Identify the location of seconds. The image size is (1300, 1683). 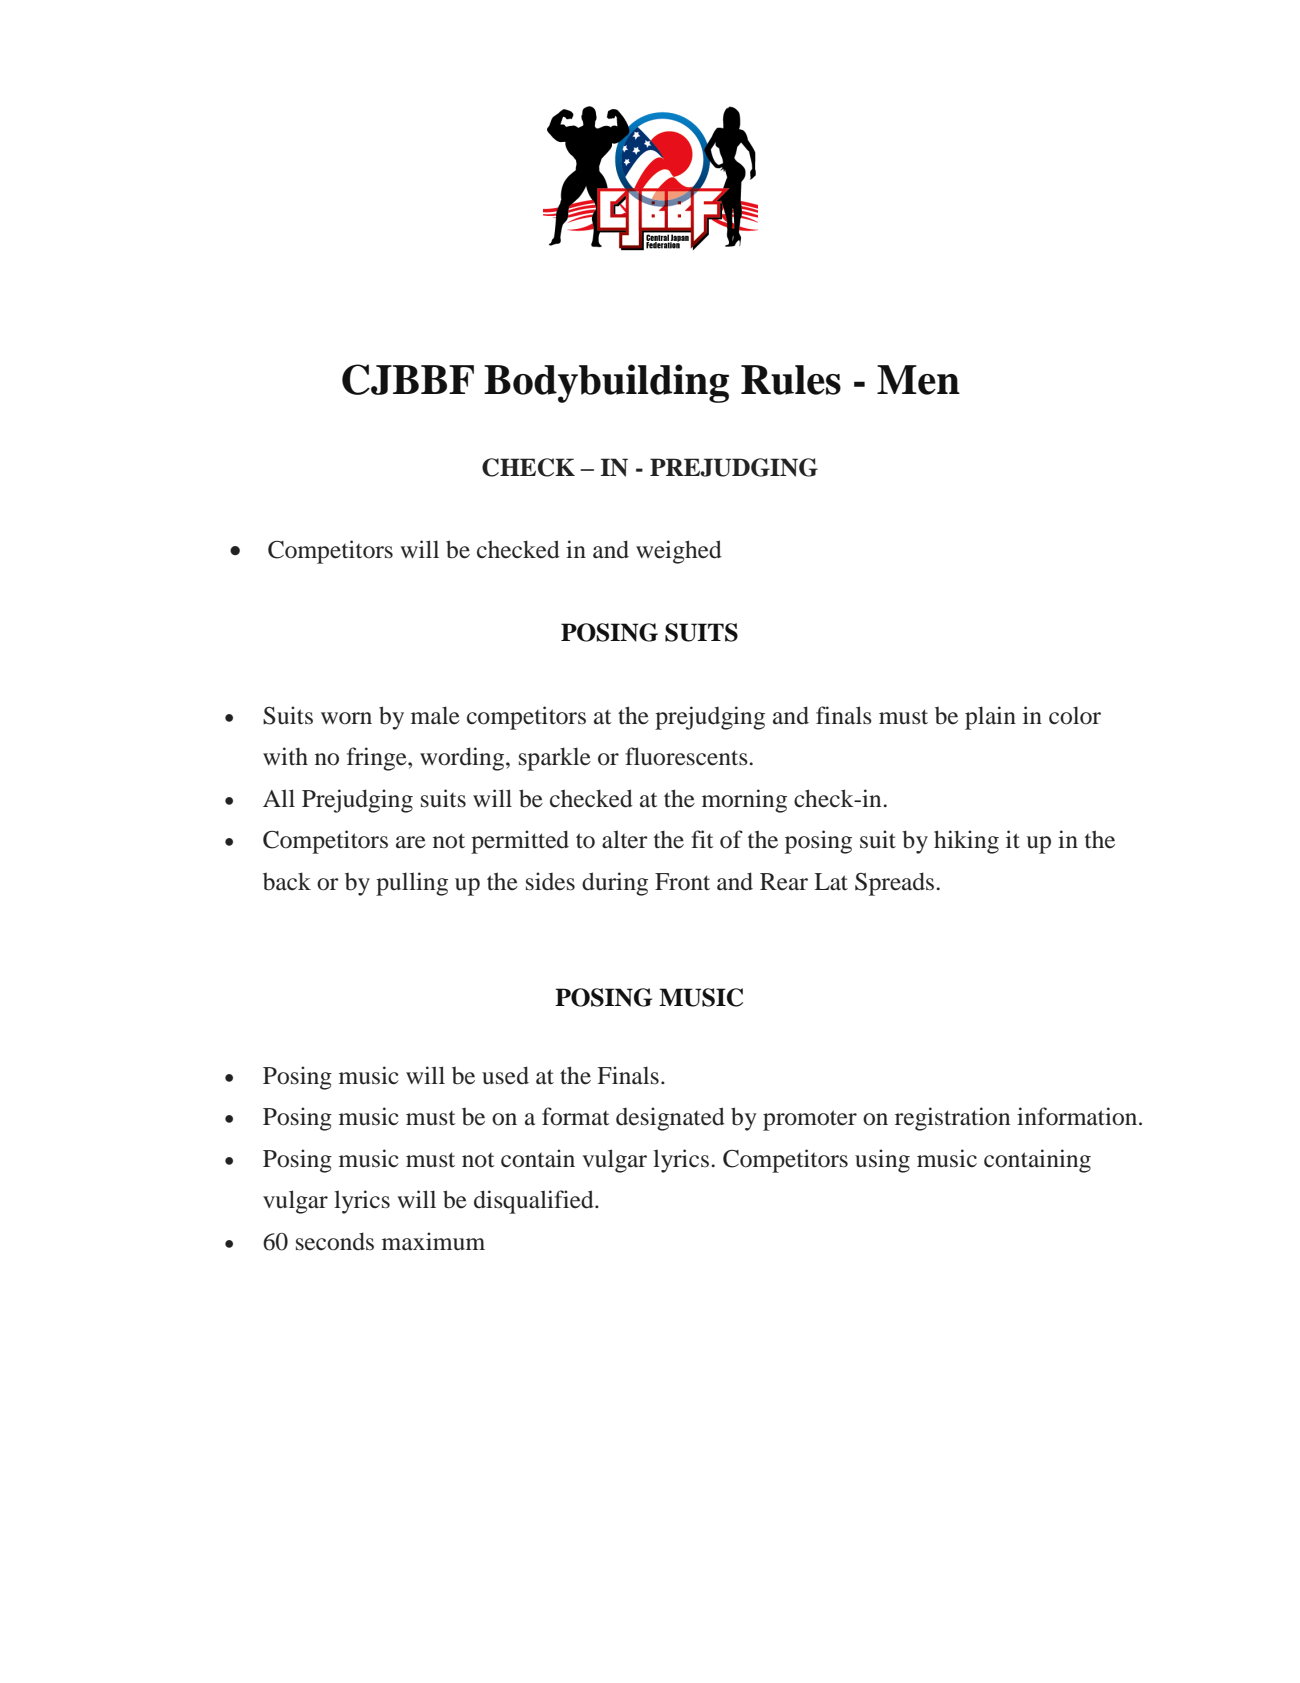
(335, 1241).
